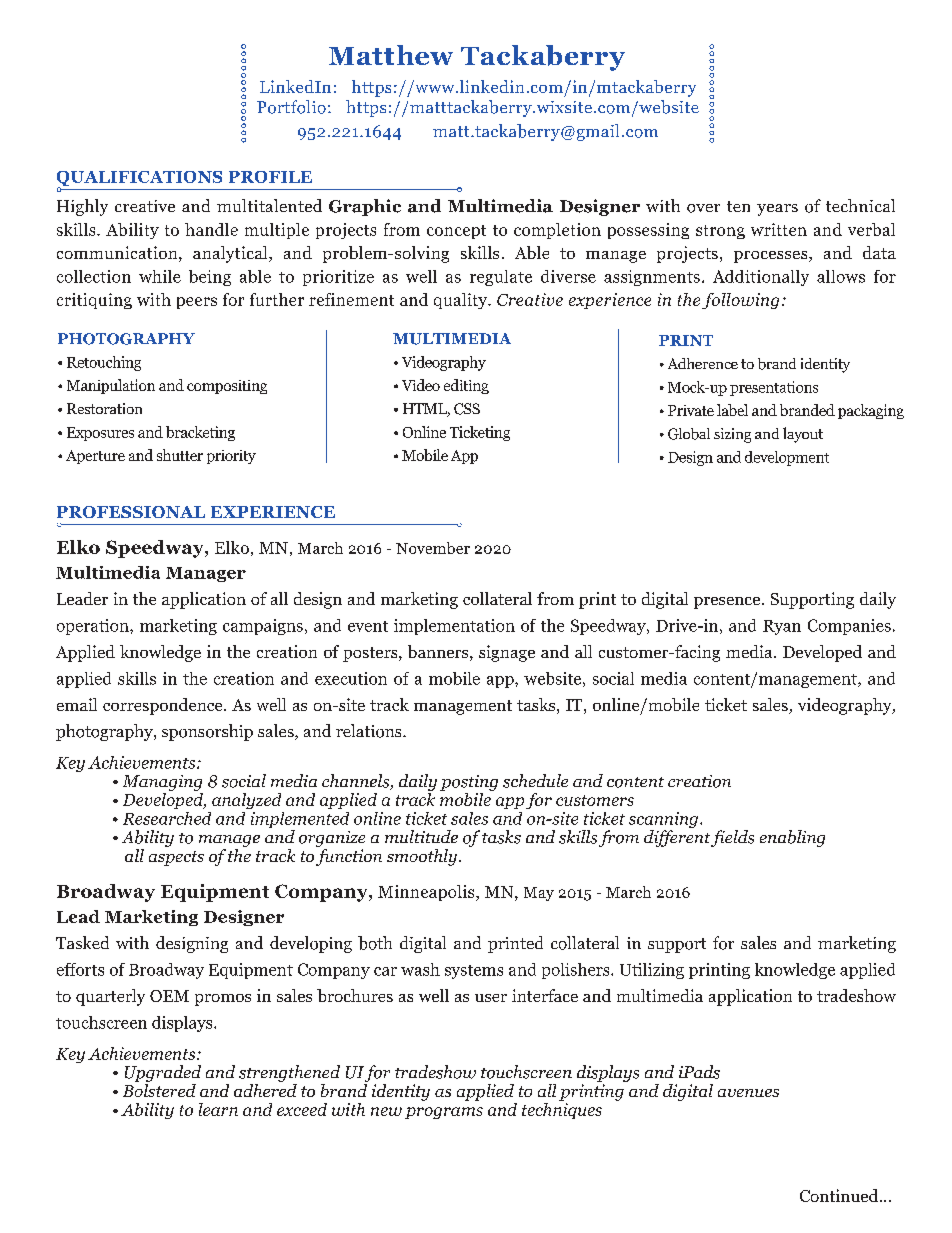 This image has width=952, height=1233. I want to click on learn, so click(218, 1109).
